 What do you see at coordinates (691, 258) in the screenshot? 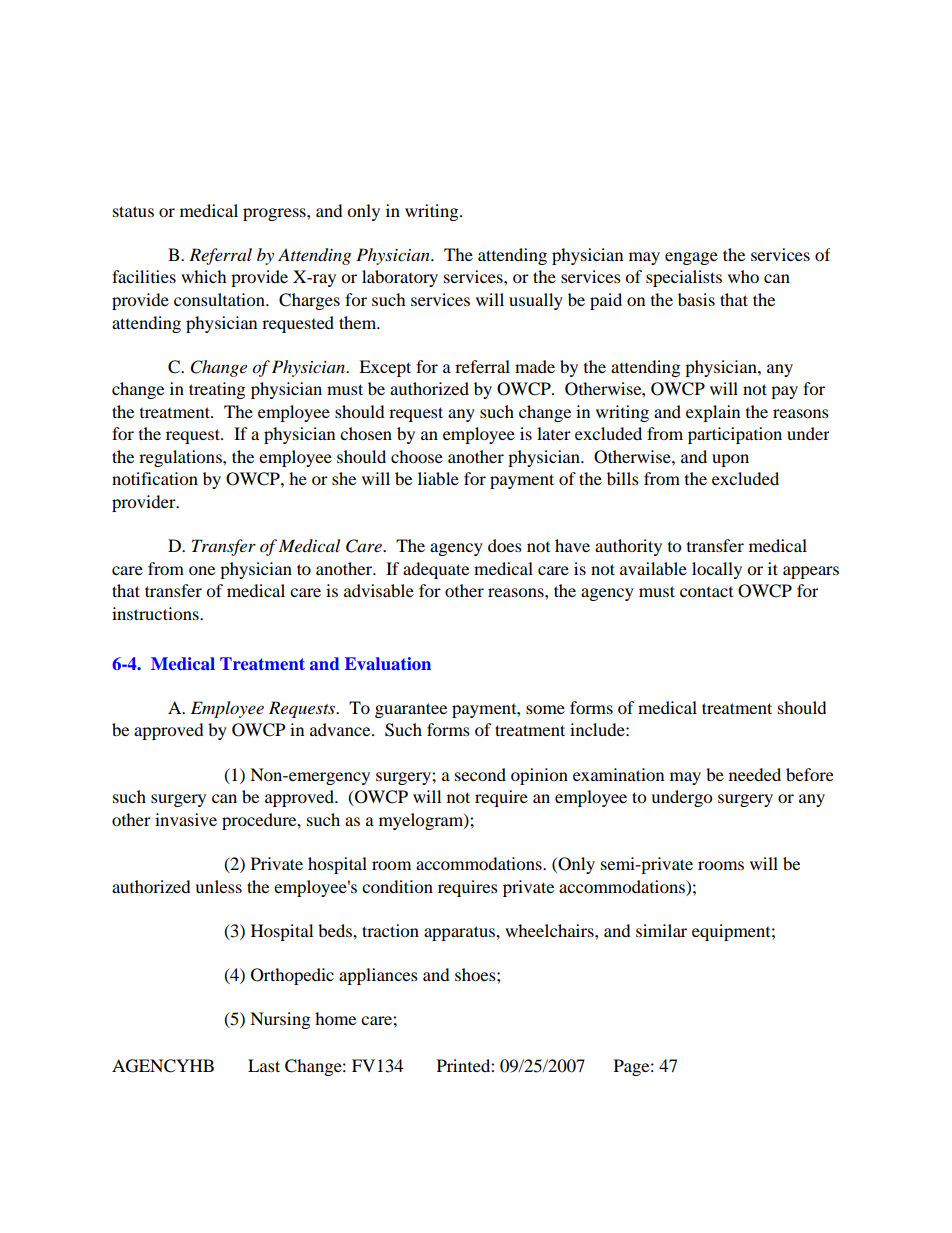
I see `engage` at bounding box center [691, 258].
